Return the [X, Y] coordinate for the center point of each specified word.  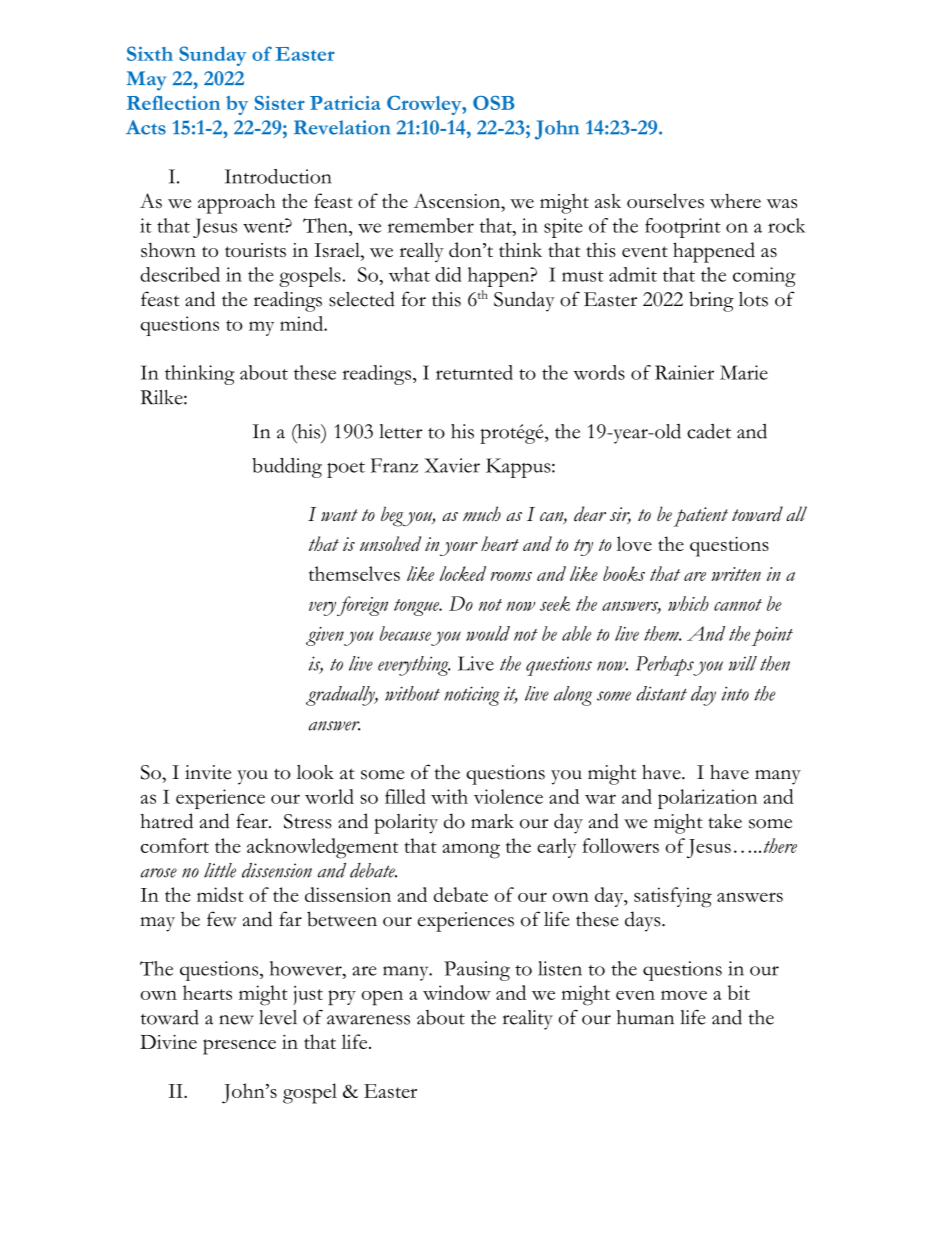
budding [287, 468]
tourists [255, 250]
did [448, 274]
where [735, 201]
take [725, 821]
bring [711, 301]
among [471, 851]
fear [253, 821]
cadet [709, 431]
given [325, 636]
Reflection [173, 103]
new [236, 1020]
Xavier [452, 465]
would [488, 633]
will [742, 663]
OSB [494, 103]
